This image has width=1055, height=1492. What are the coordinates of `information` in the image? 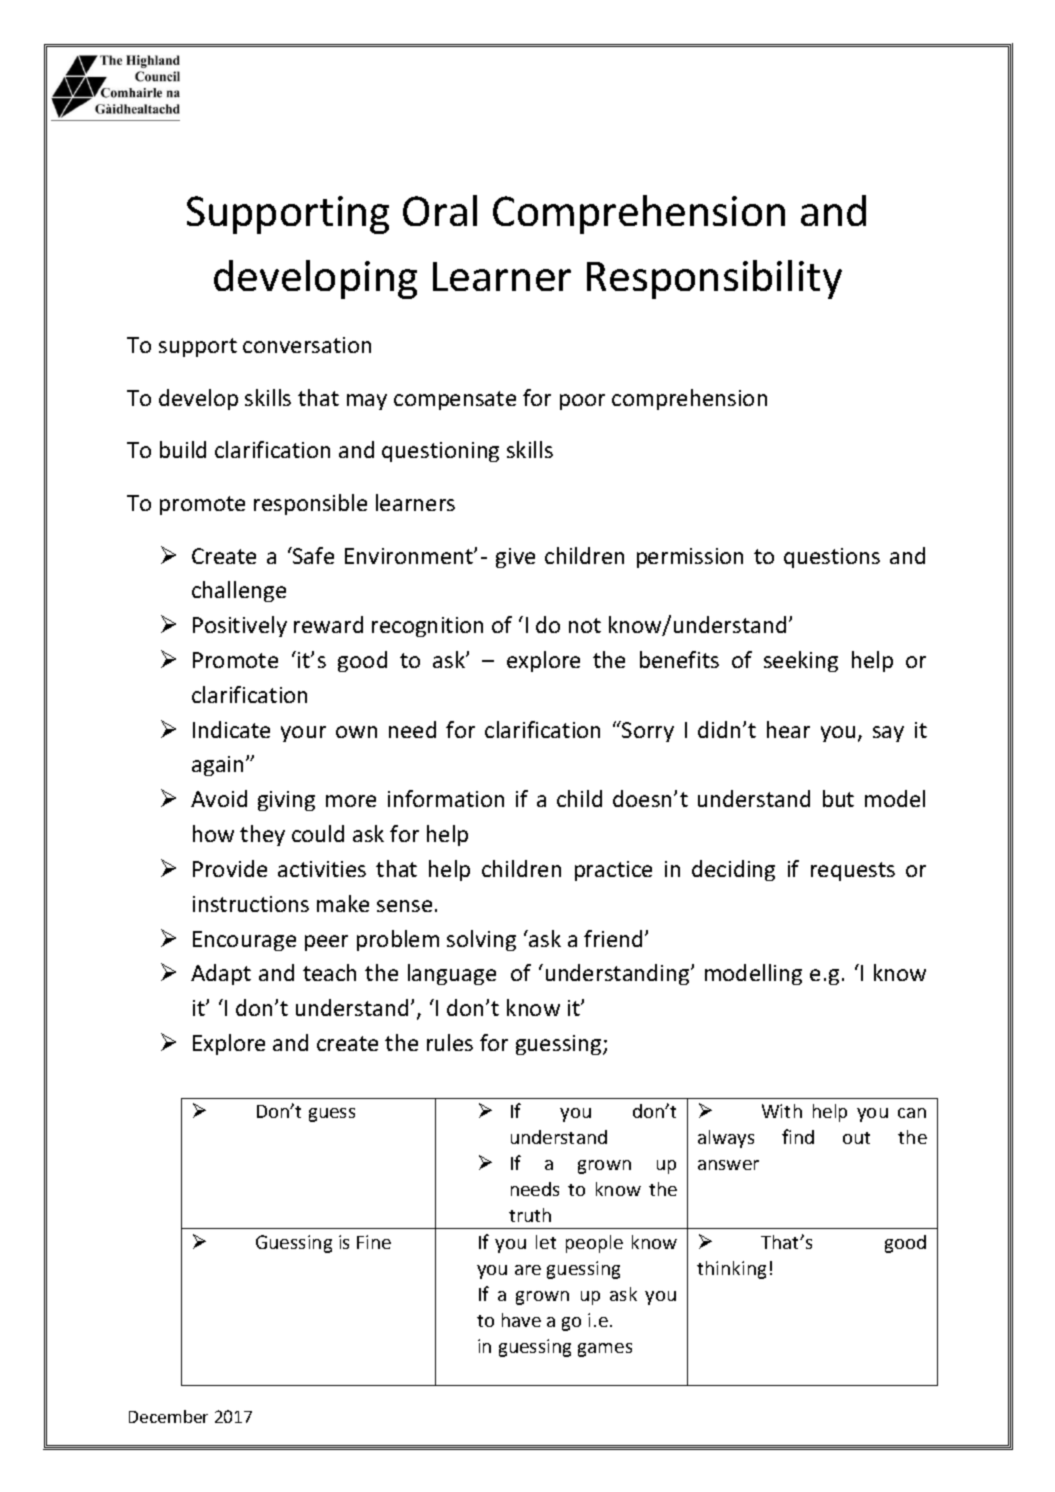 It's located at (446, 798).
